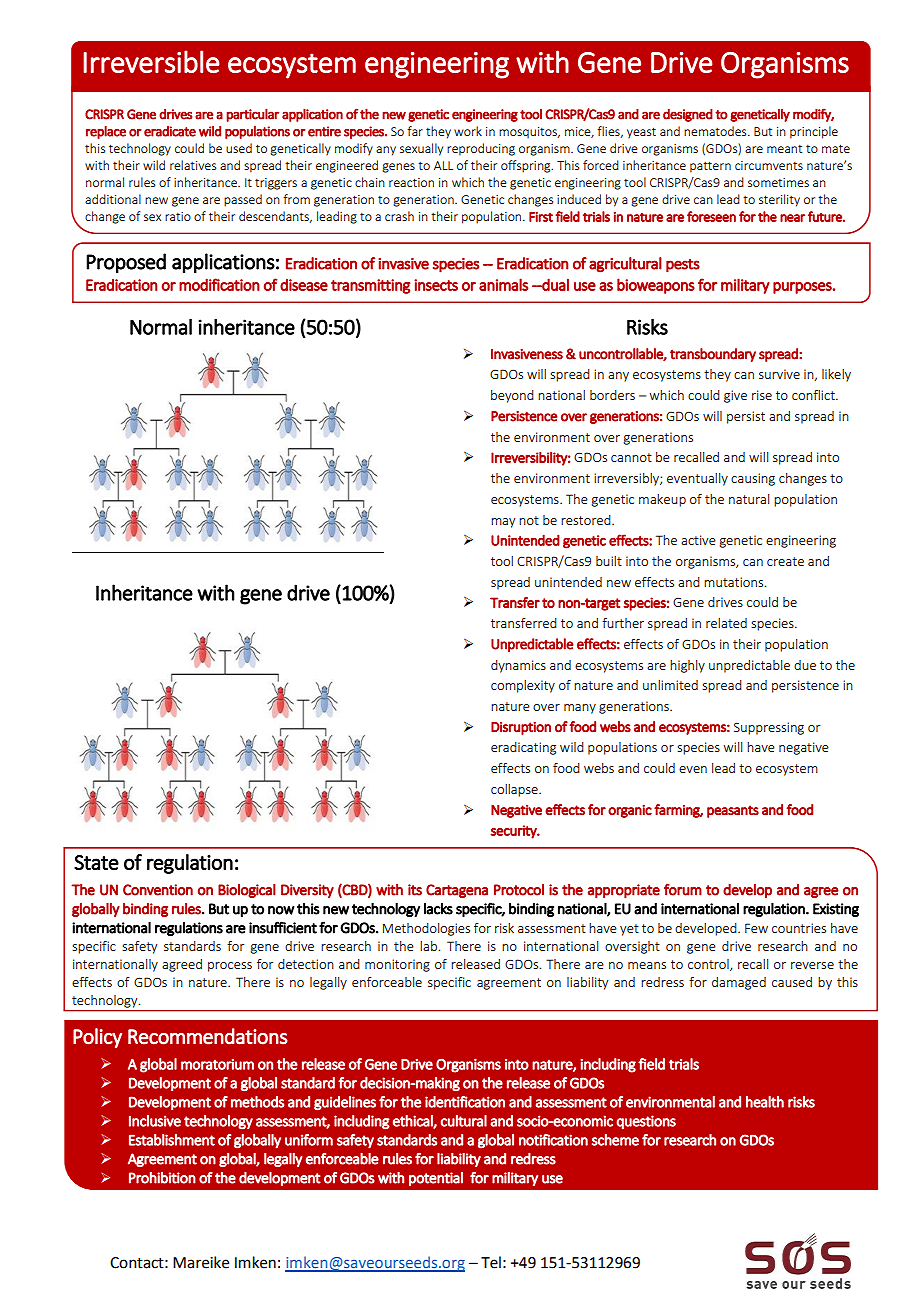 This page has width=924, height=1308. Describe the element at coordinates (504, 284) in the page. I see `animals` at that location.
